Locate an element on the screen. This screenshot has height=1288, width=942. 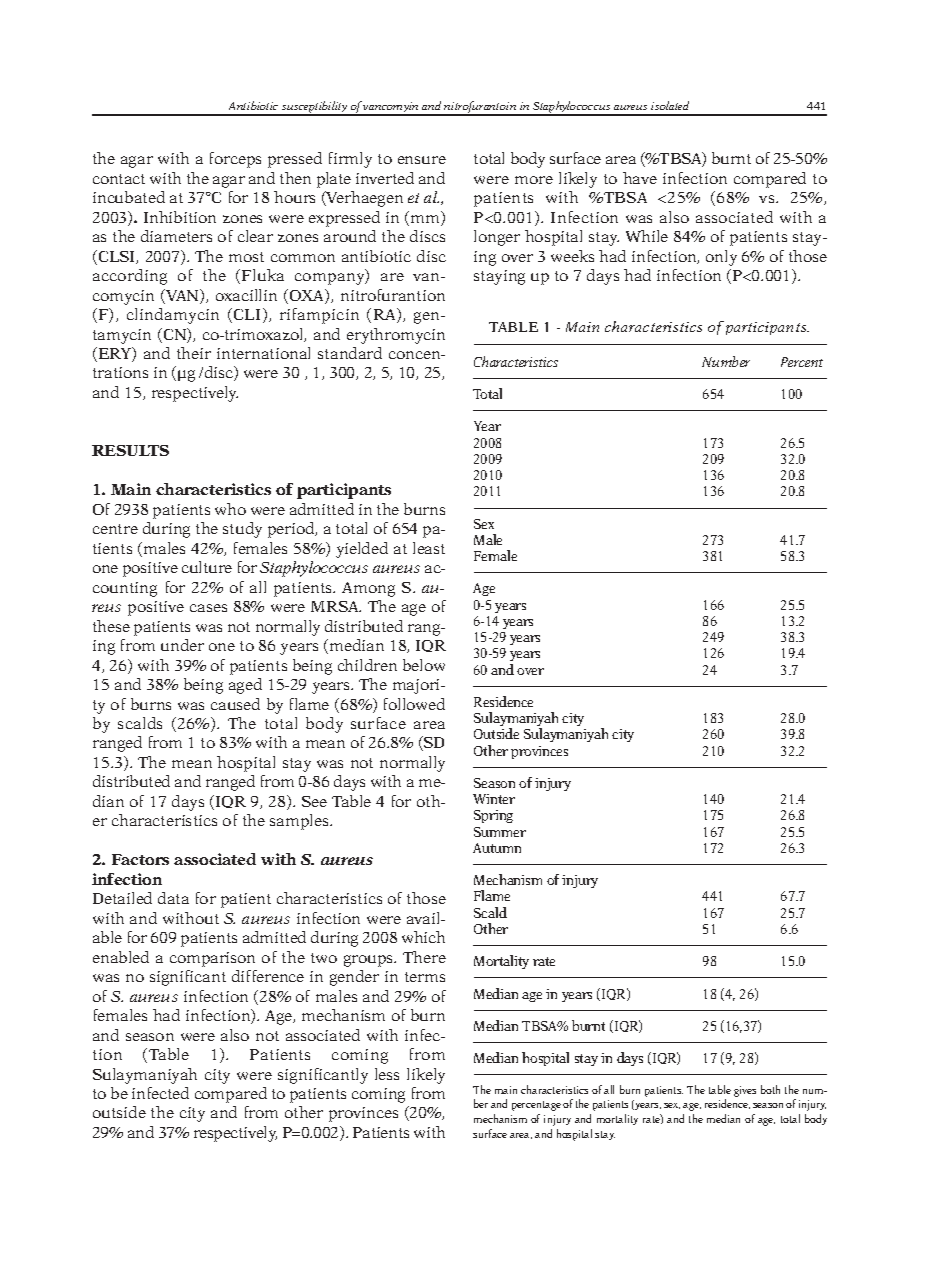
cases is located at coordinates (208, 608).
